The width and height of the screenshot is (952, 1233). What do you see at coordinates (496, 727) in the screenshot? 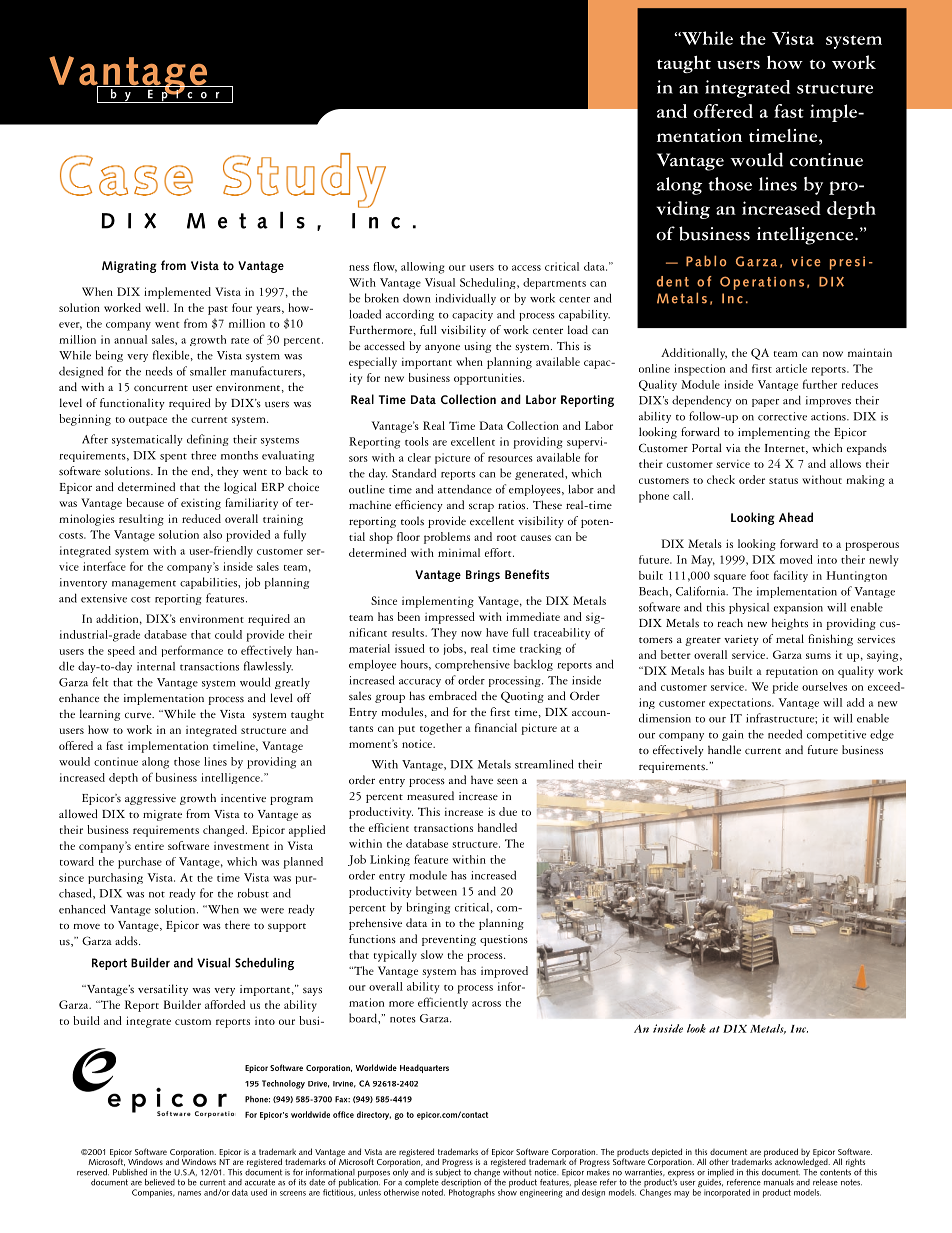
I see `financial` at bounding box center [496, 727].
